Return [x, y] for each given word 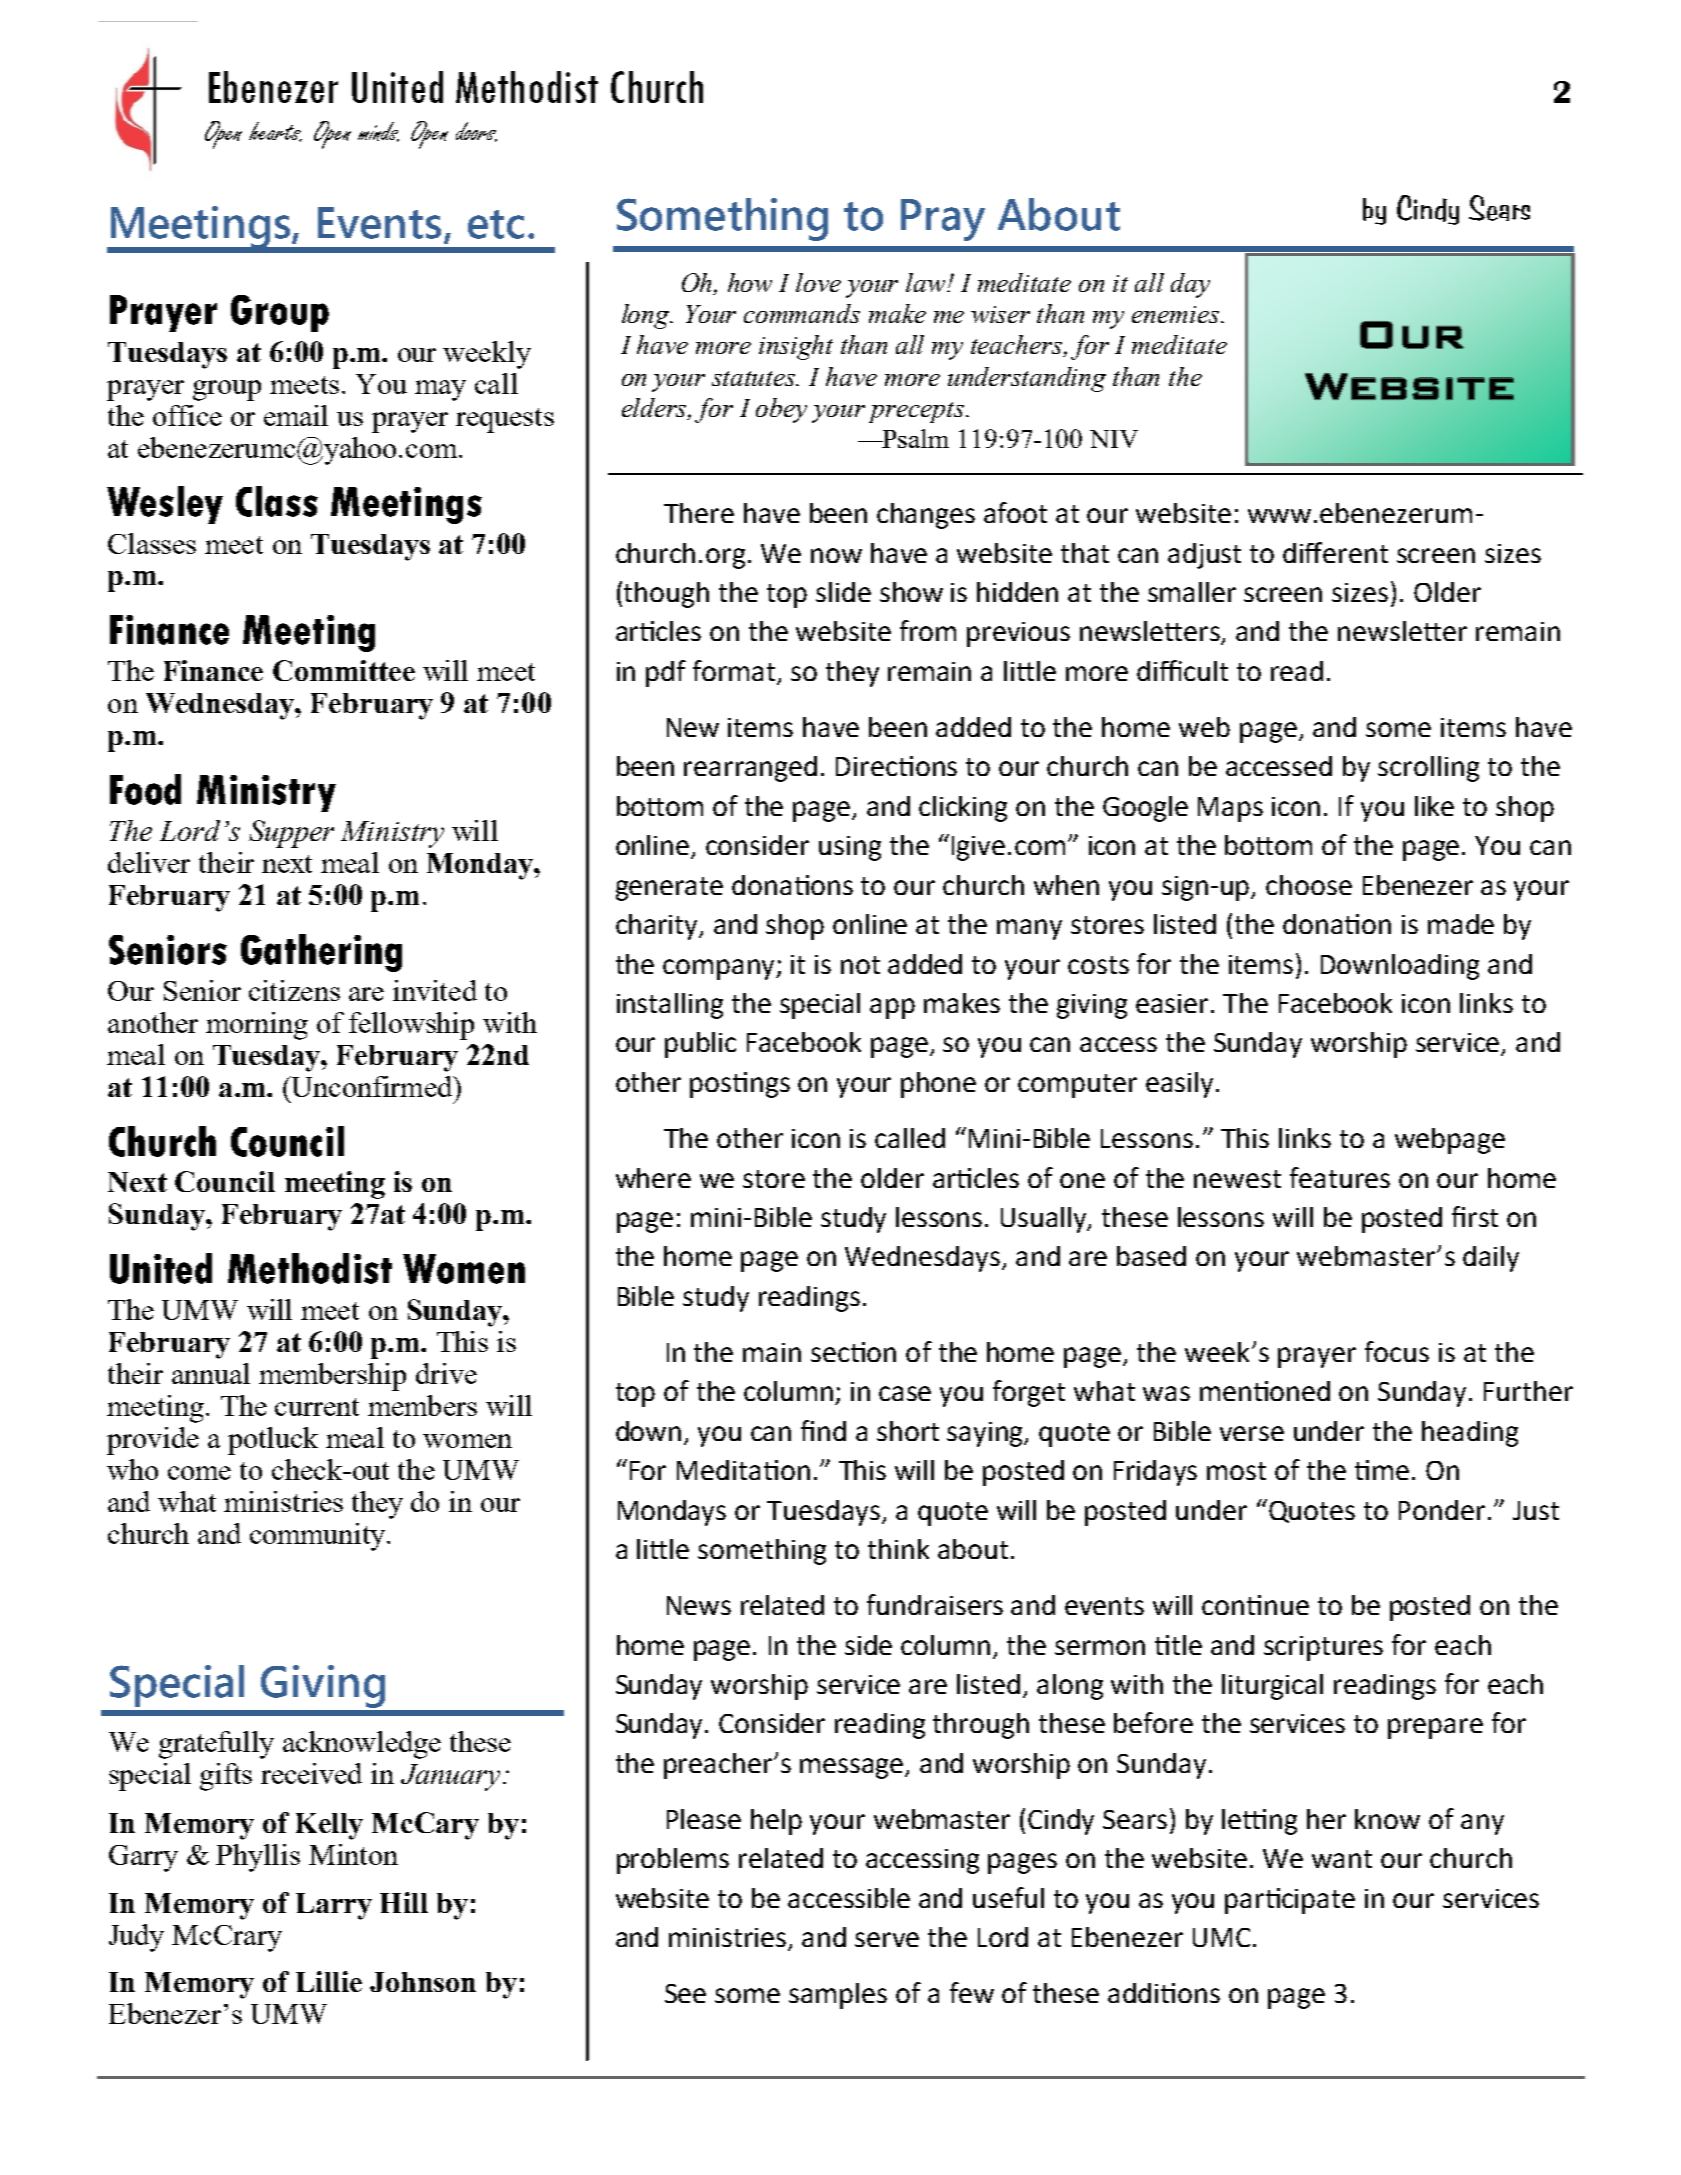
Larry [334, 1906]
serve [887, 1939]
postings [740, 1085]
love [818, 282]
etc [496, 224]
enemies [1177, 314]
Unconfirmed [372, 1086]
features [1340, 1177]
